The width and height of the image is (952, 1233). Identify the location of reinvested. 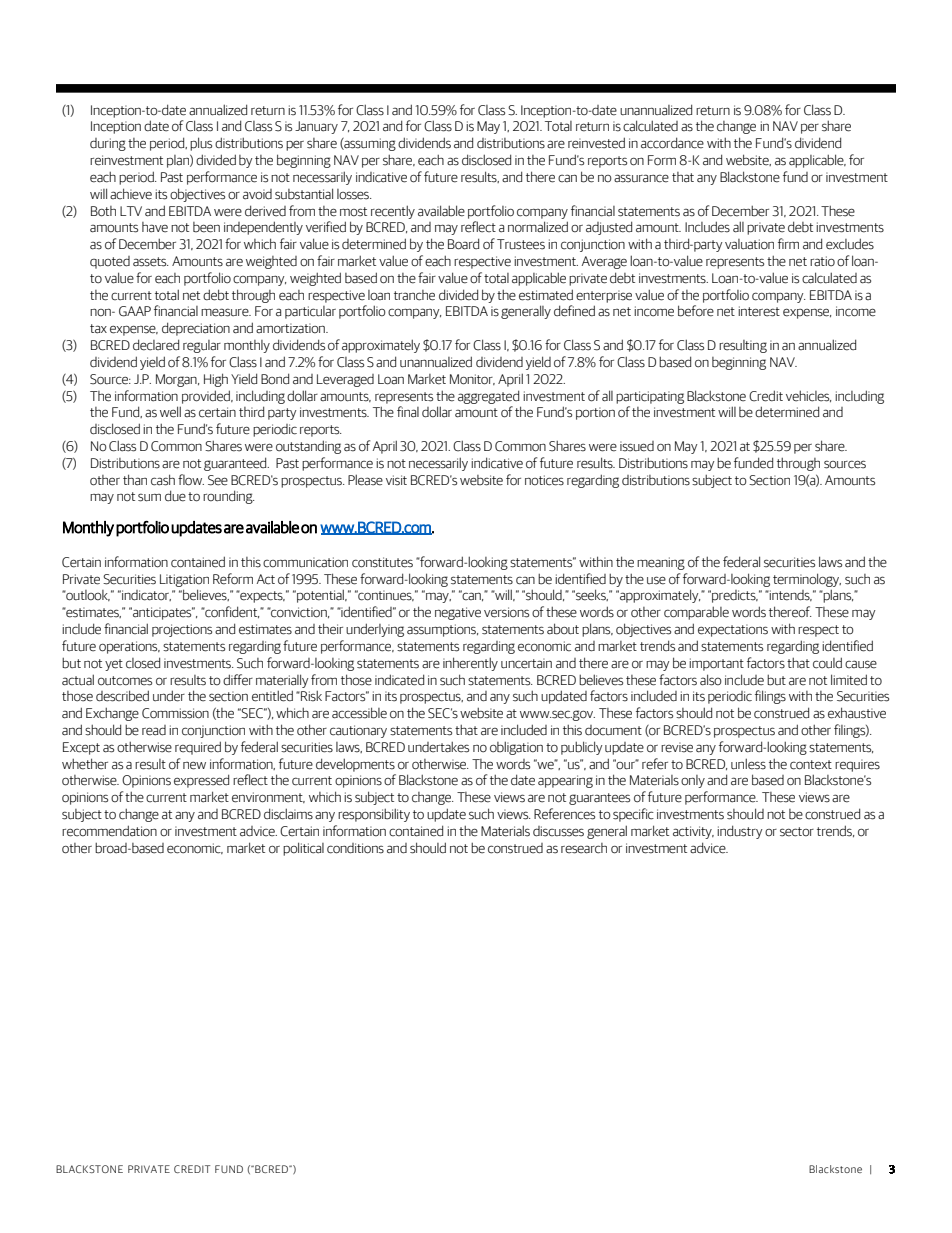
(596, 143).
